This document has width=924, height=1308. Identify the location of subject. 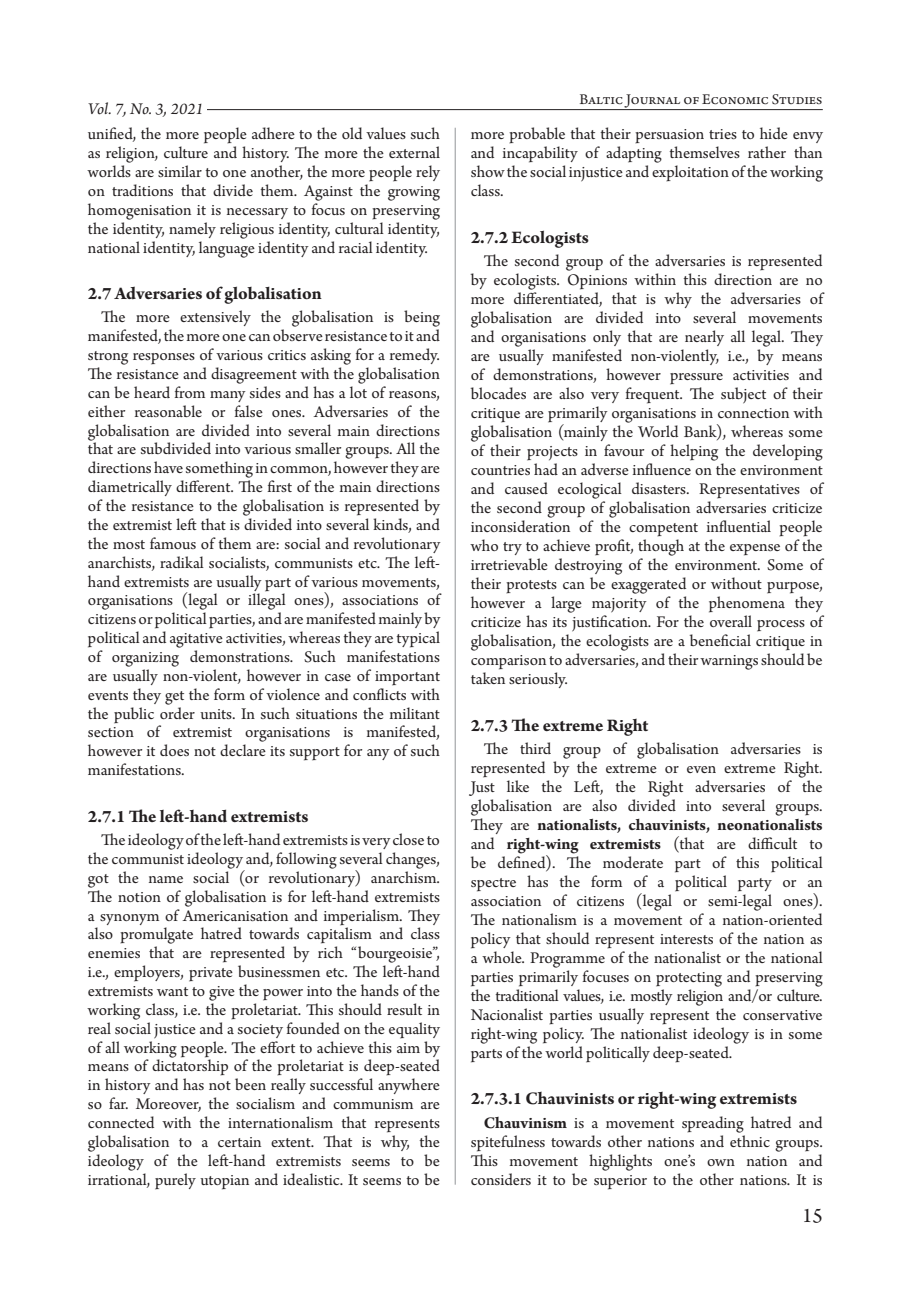
(743, 395).
